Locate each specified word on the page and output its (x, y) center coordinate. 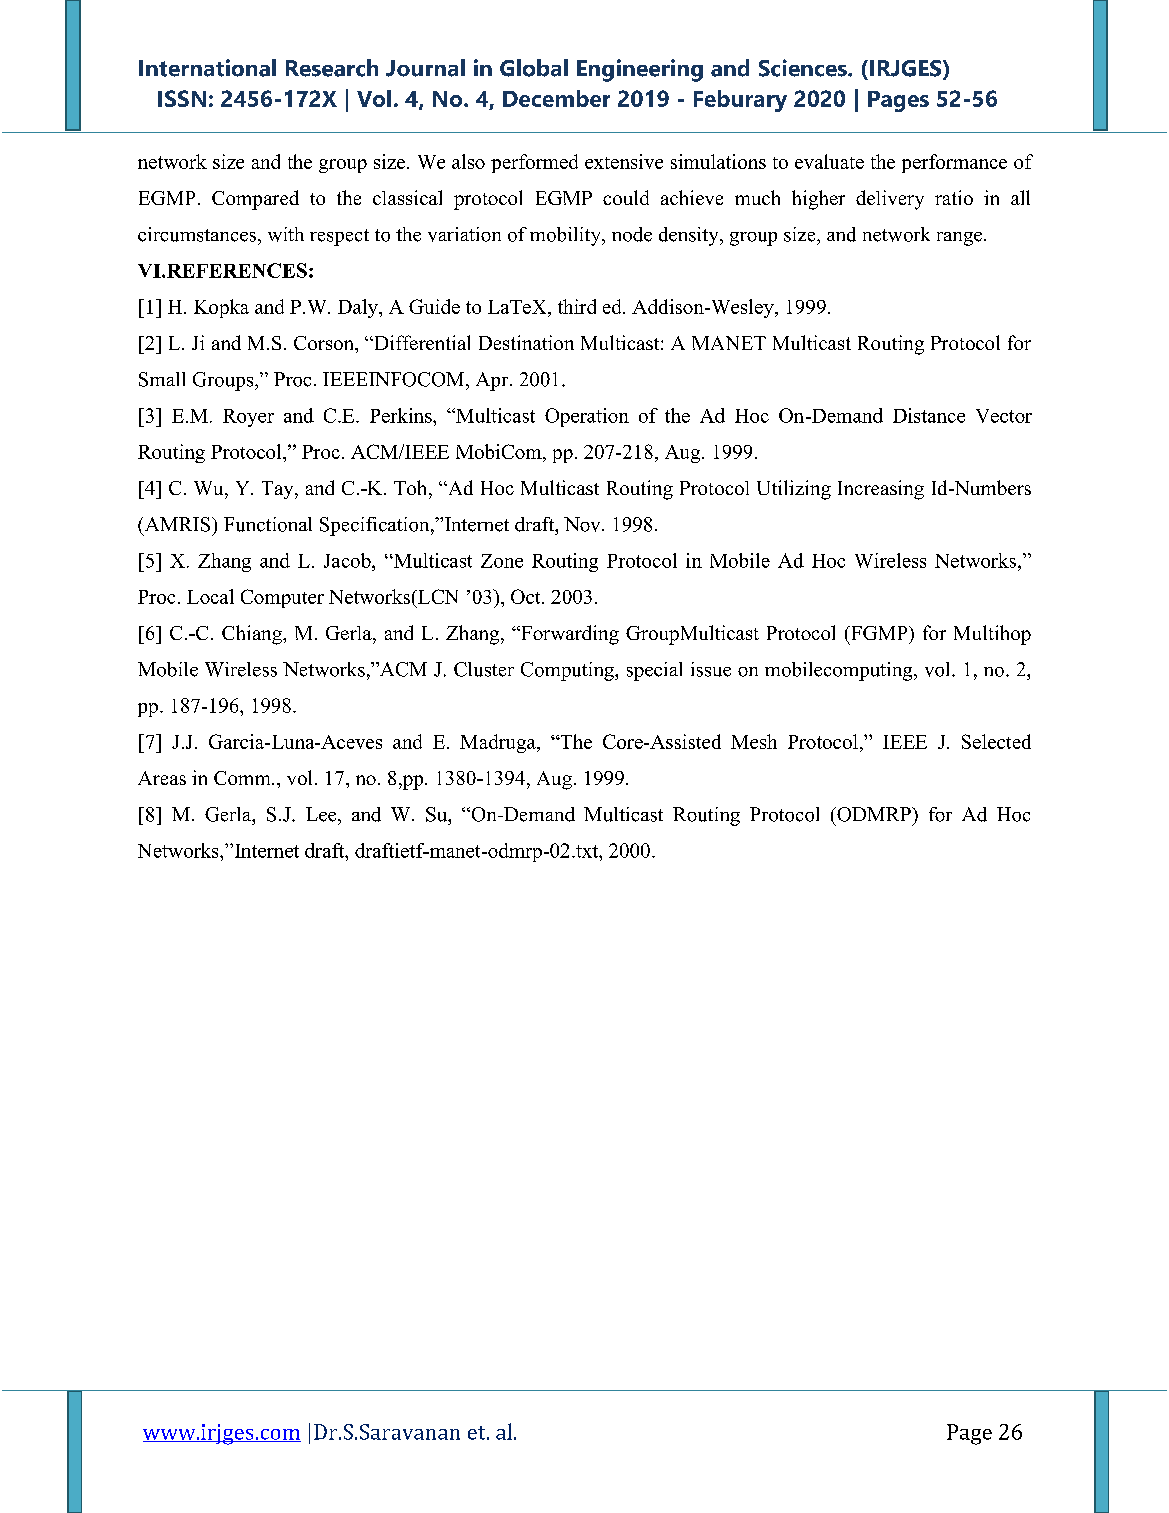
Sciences (804, 68)
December (556, 98)
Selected (996, 741)
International (207, 68)
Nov (583, 524)
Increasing (881, 490)
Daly (359, 308)
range (959, 239)
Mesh (754, 741)
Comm (243, 778)
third (577, 306)
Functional (268, 524)
